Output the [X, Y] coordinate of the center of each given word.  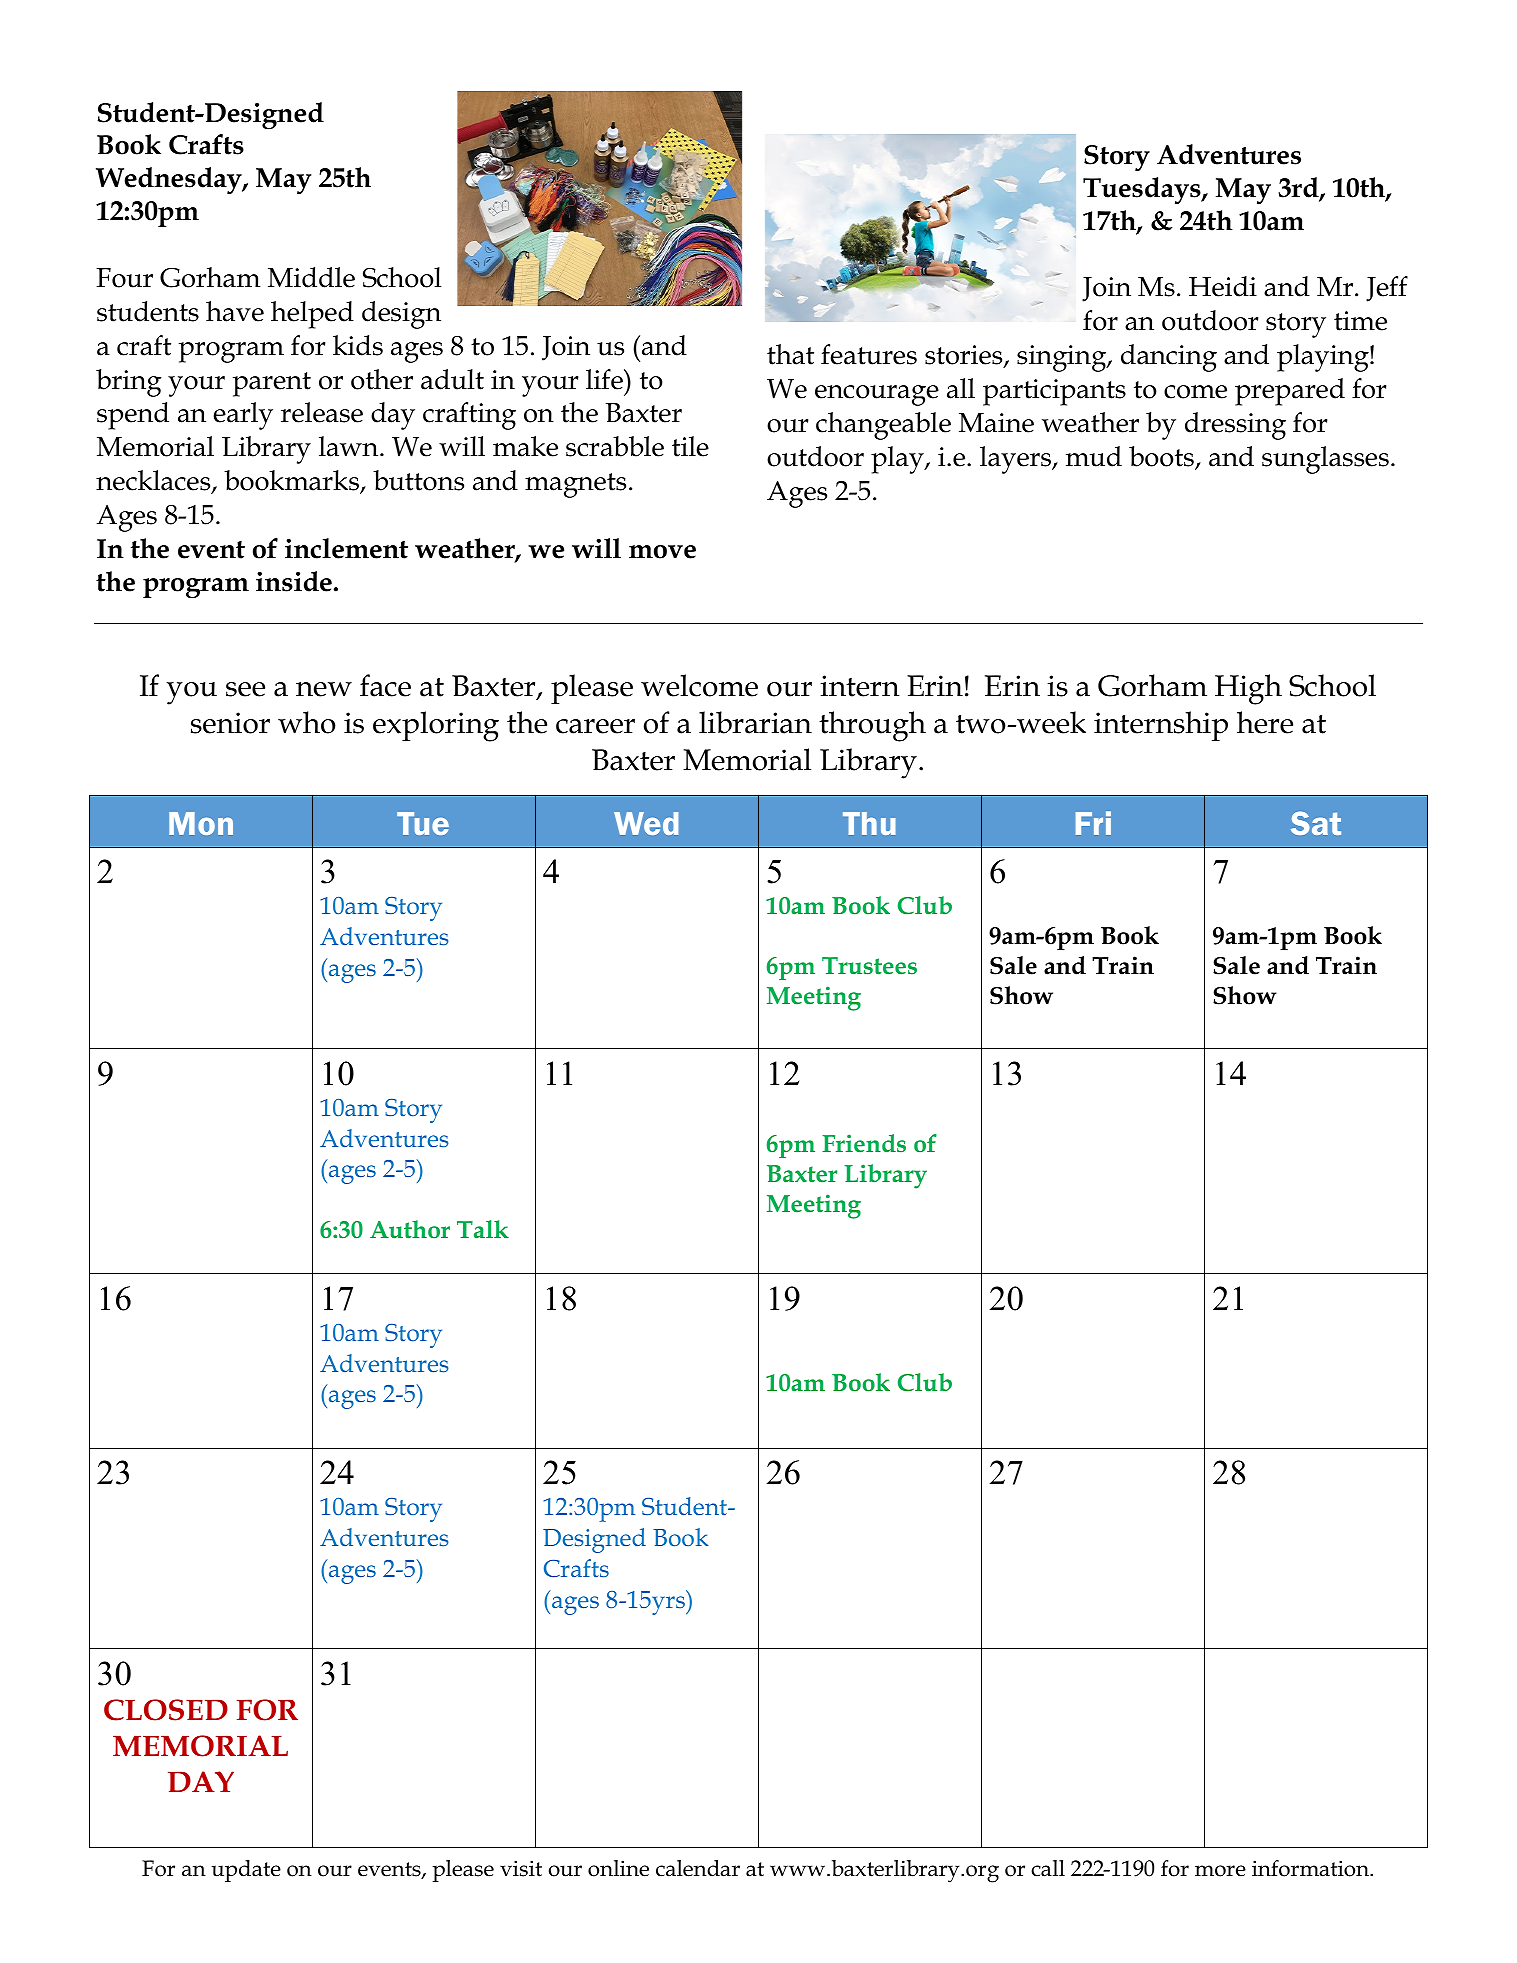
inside [294, 581]
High [1248, 689]
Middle [311, 277]
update [246, 1871]
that [790, 354]
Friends [864, 1143]
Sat [1316, 823]
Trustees [869, 966]
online [618, 1868]
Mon [201, 823]
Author [410, 1229]
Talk [483, 1229]
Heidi [1223, 286]
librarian [755, 722]
